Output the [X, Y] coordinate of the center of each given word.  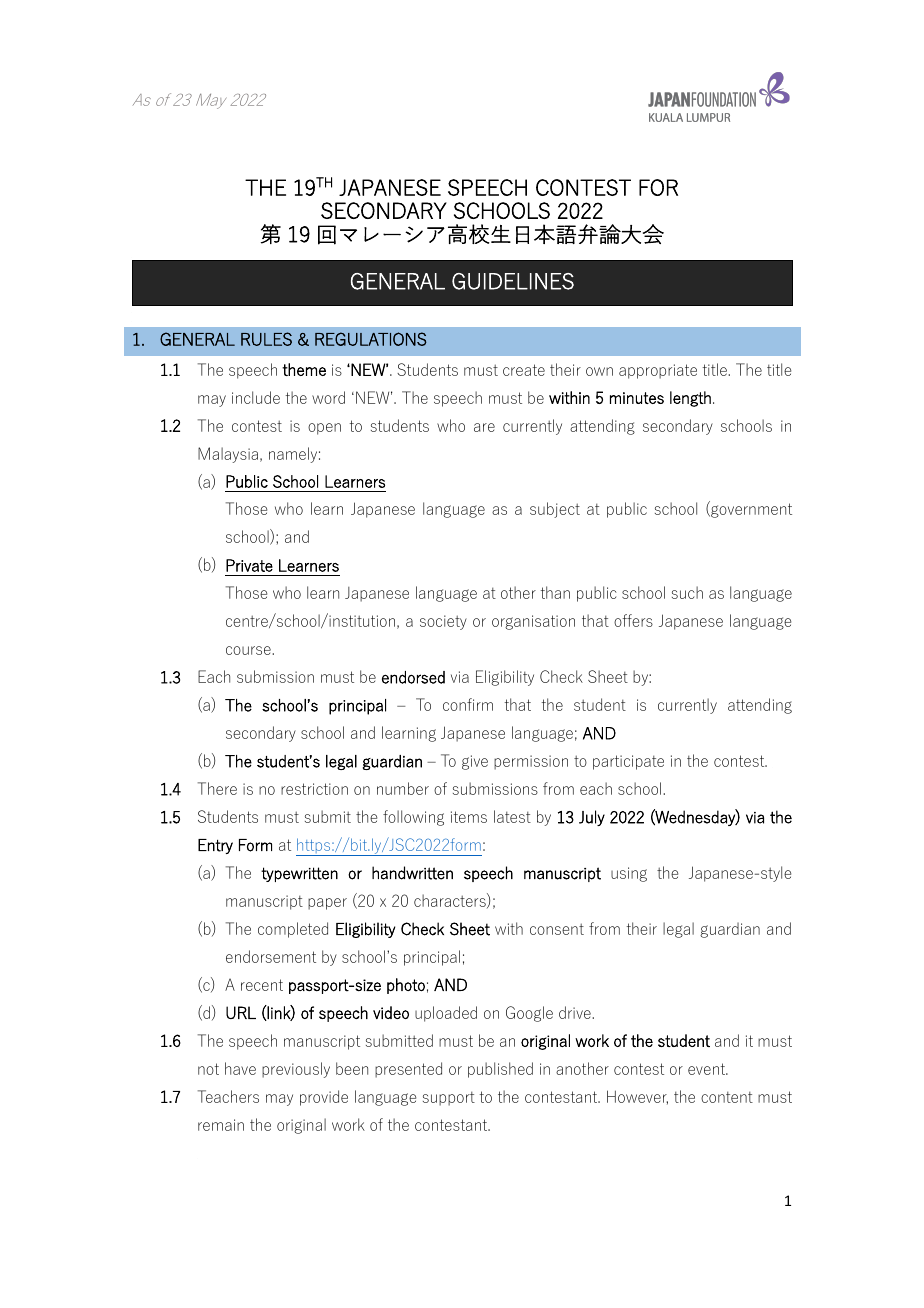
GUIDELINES [513, 281]
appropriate [658, 371]
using [629, 874]
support [449, 1098]
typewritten [299, 874]
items [469, 817]
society [443, 622]
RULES [266, 339]
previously [296, 1070]
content [727, 1097]
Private [249, 565]
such [687, 592]
